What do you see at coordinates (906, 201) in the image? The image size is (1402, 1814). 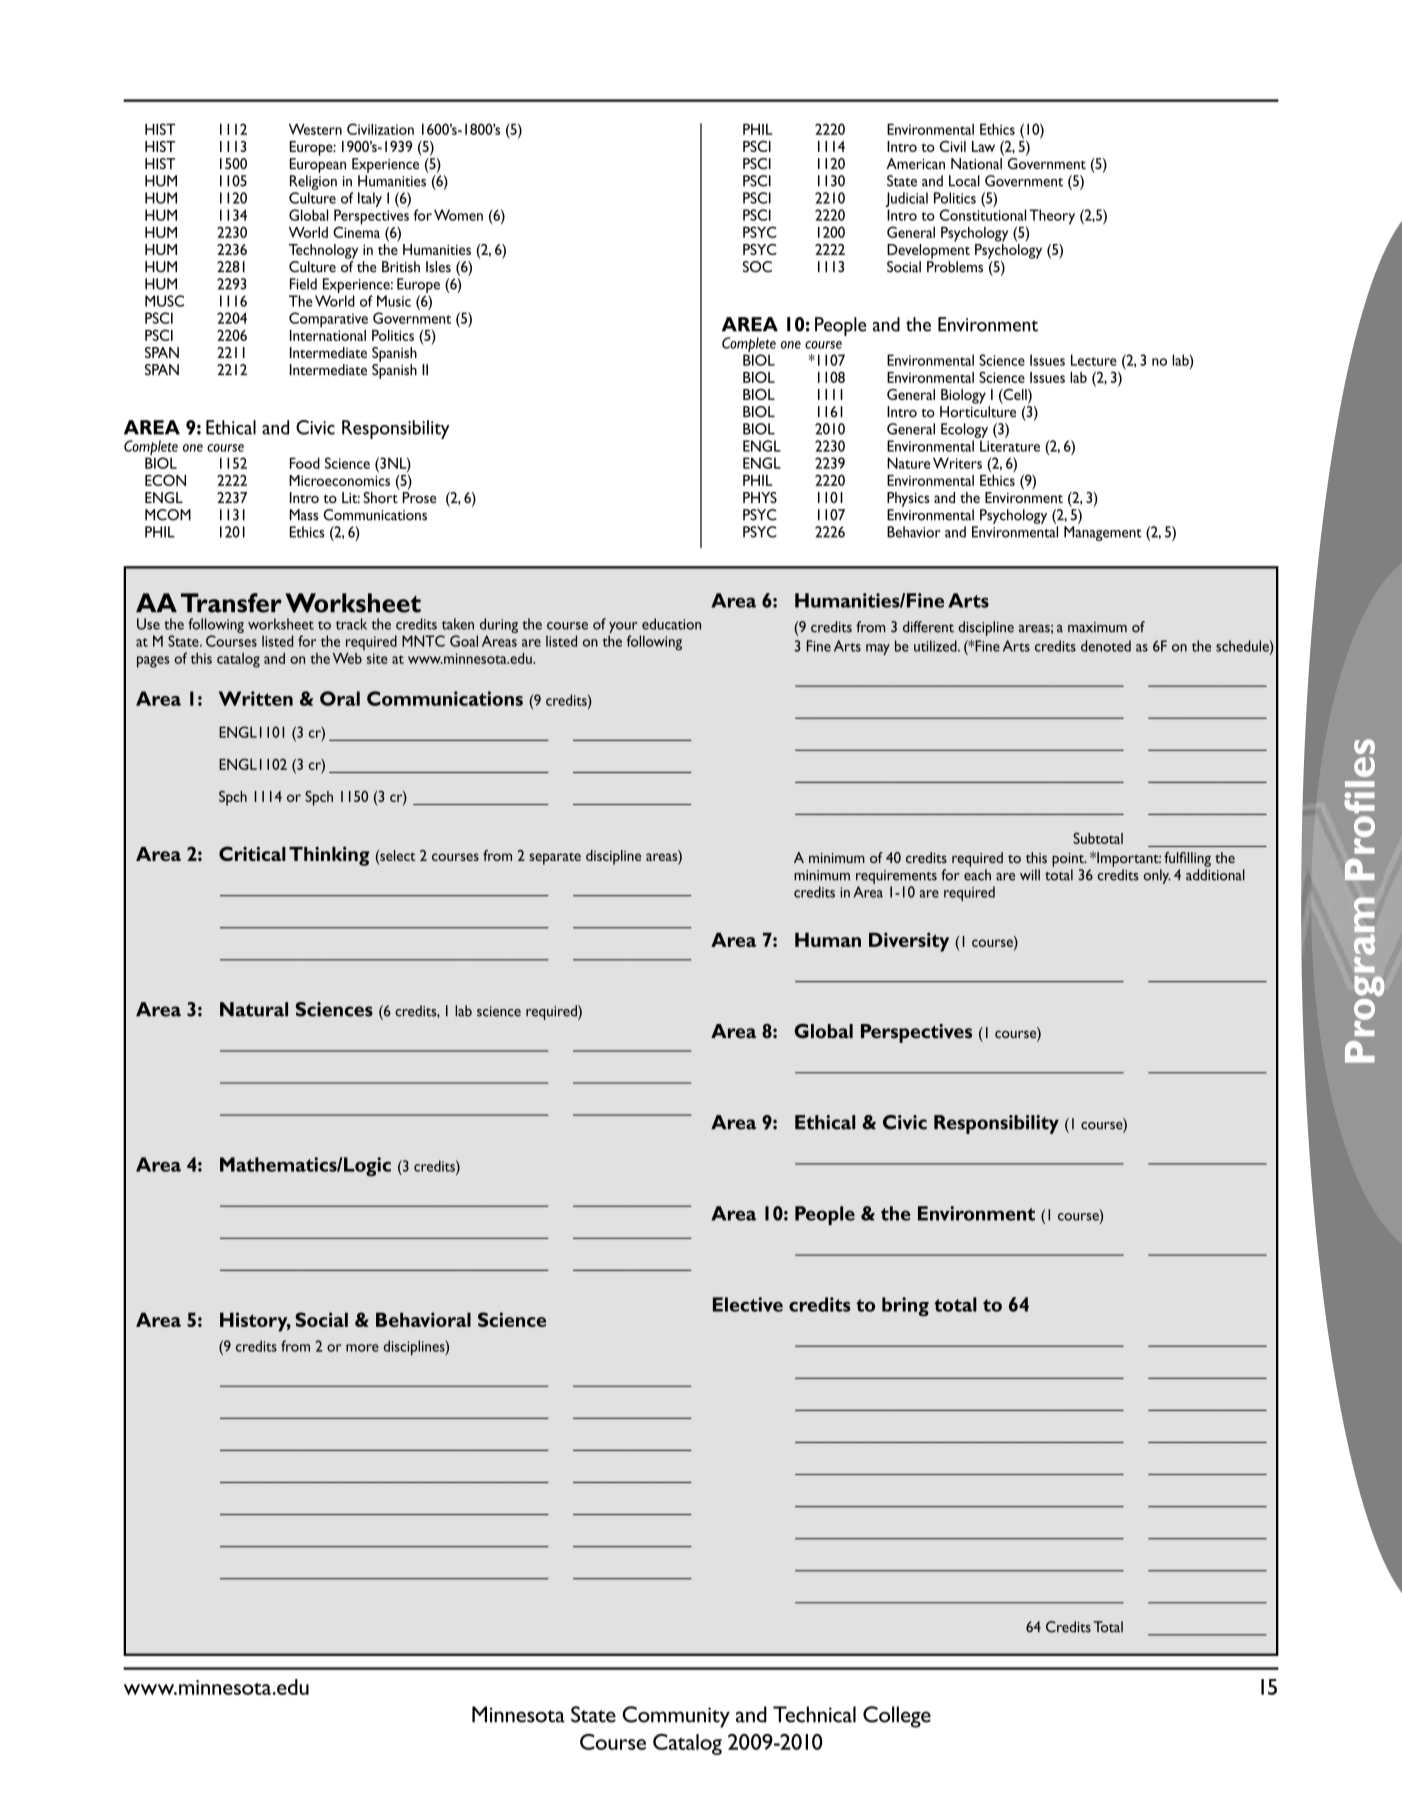 I see `Judicial` at bounding box center [906, 201].
